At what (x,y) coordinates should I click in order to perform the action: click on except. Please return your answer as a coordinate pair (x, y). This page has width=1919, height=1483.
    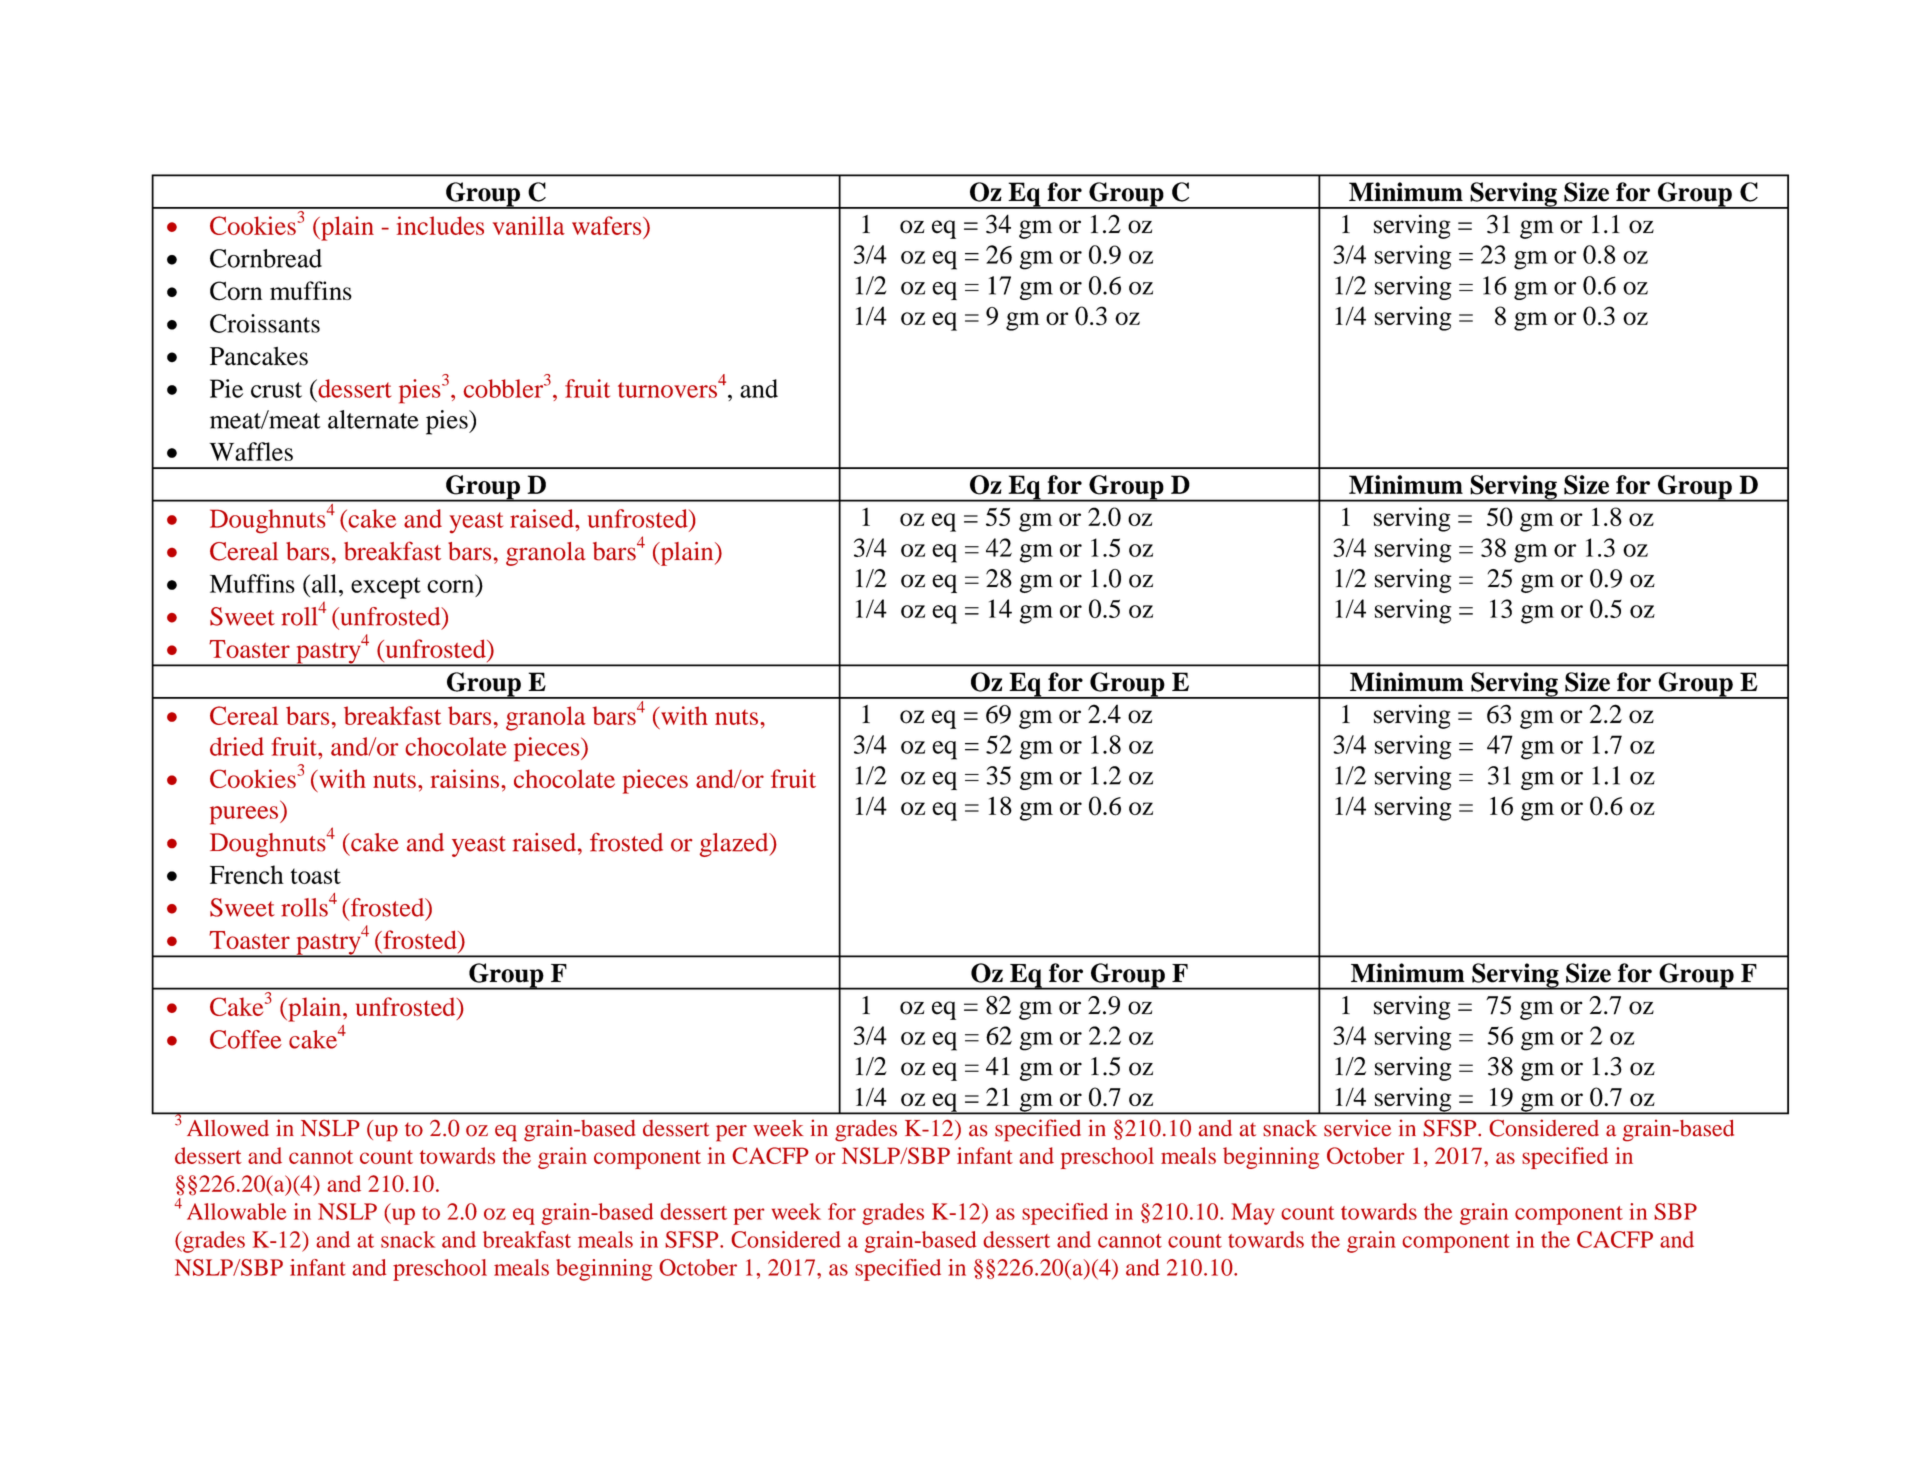
    Looking at the image, I should click on (386, 588).
